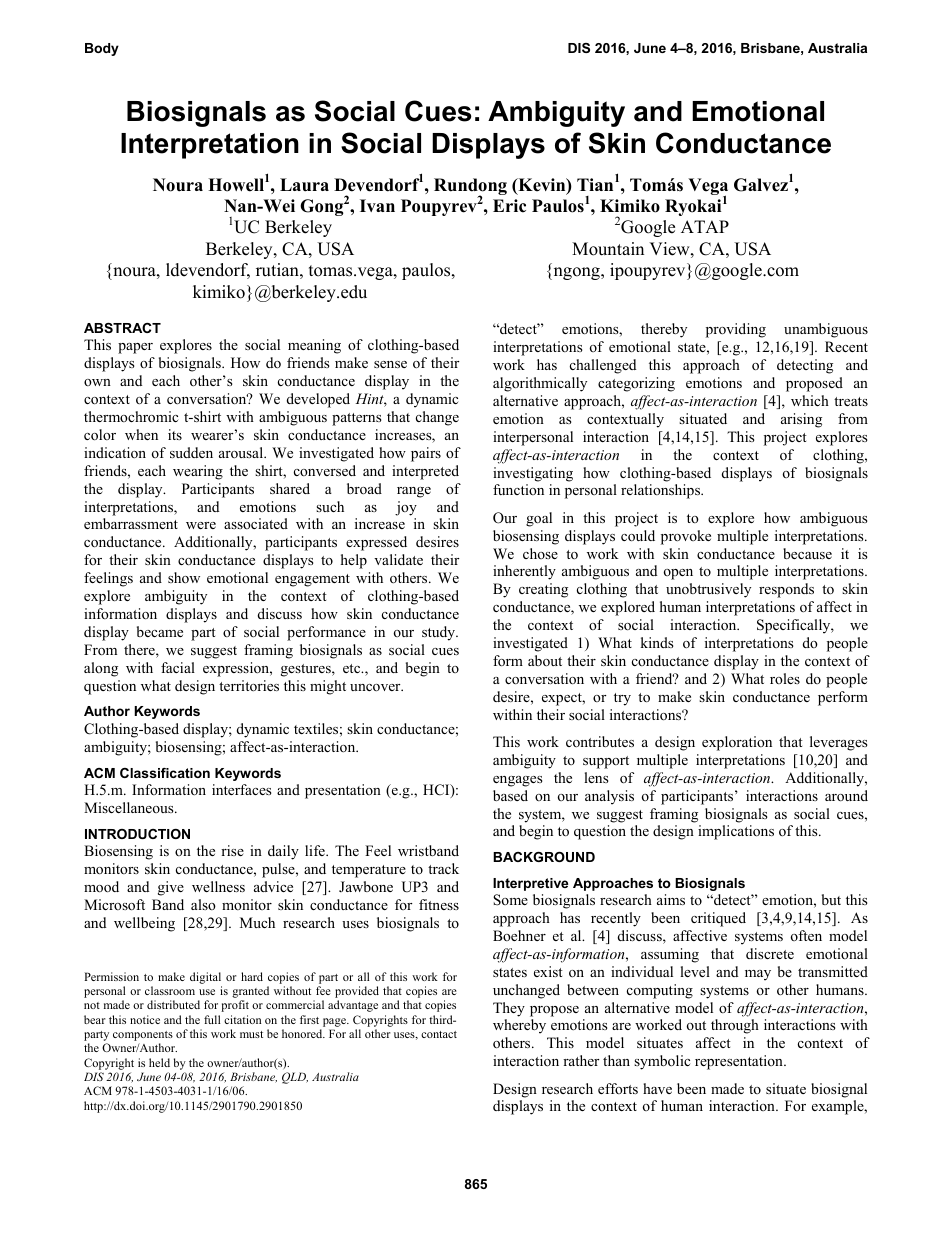 The height and width of the document is (1233, 952). I want to click on inherently, so click(524, 572).
